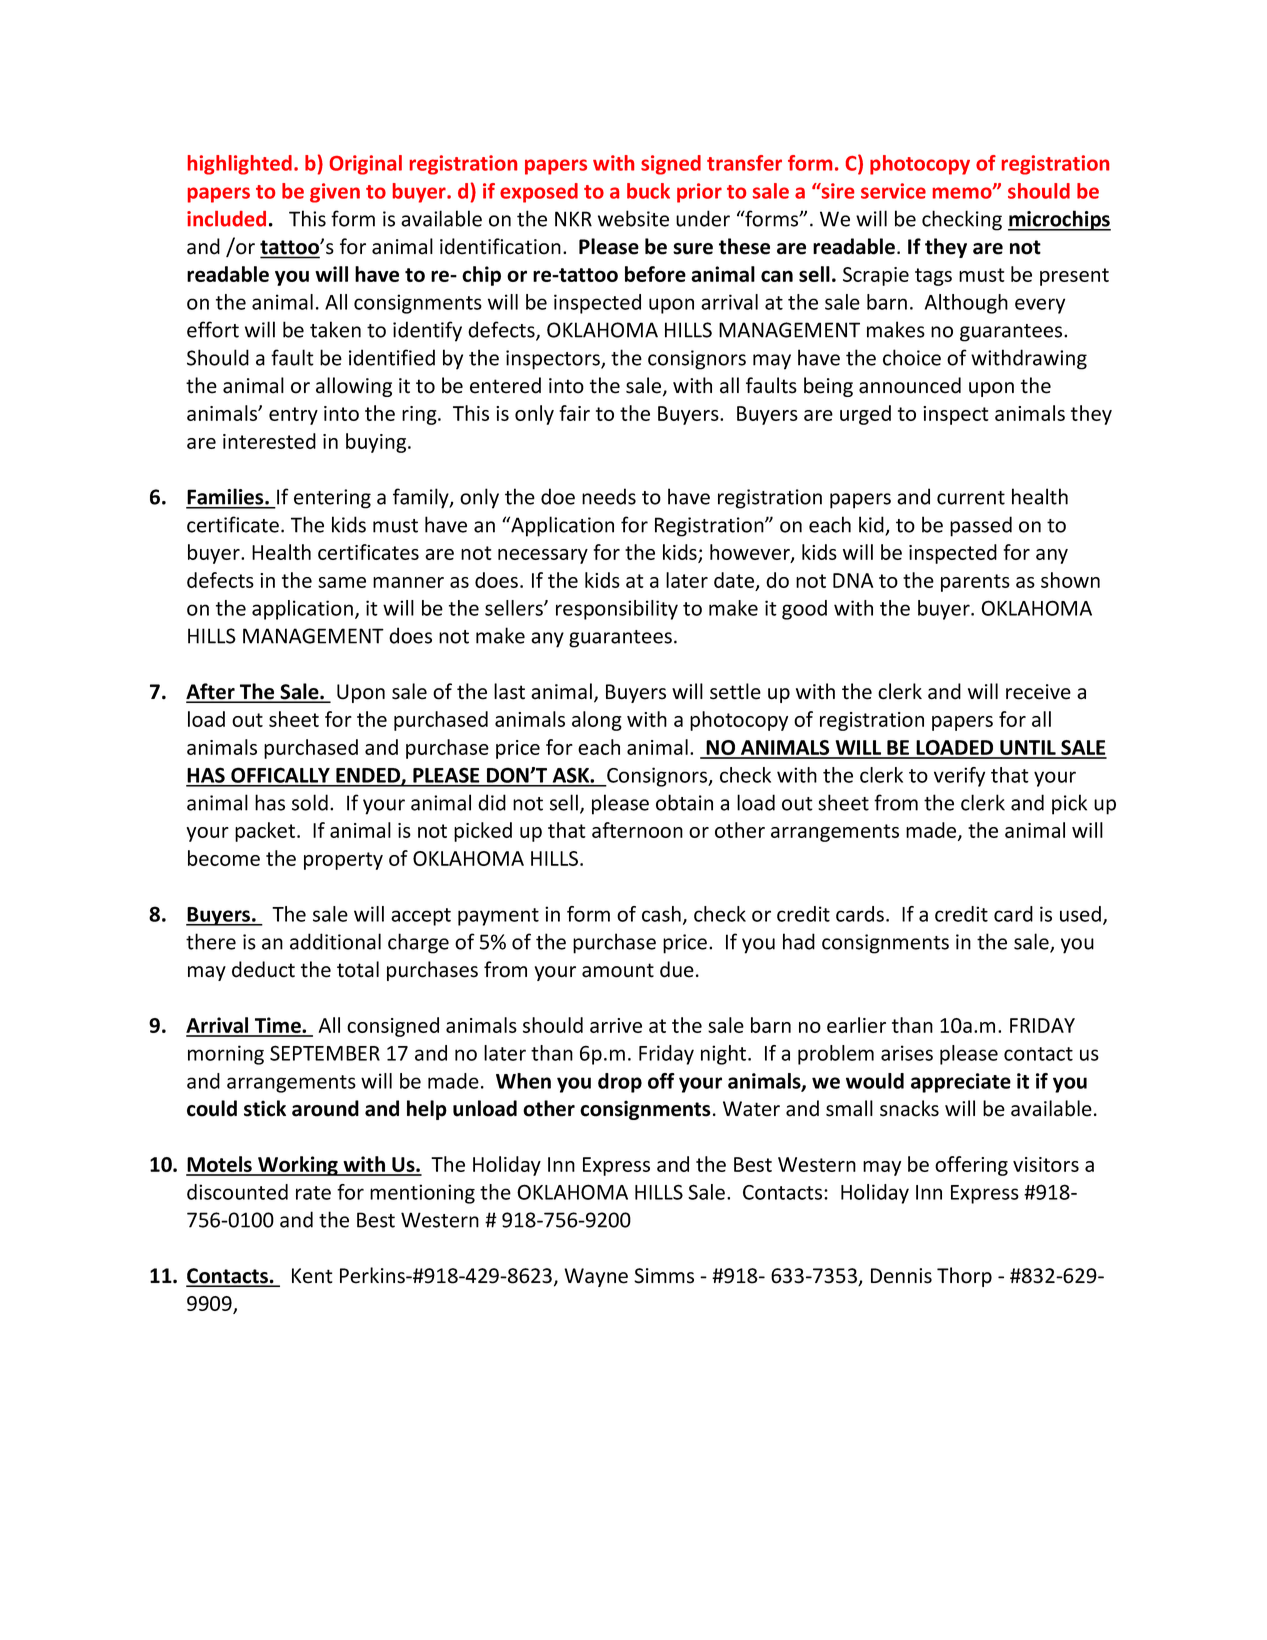 The image size is (1267, 1640). What do you see at coordinates (343, 861) in the screenshot?
I see `property` at bounding box center [343, 861].
